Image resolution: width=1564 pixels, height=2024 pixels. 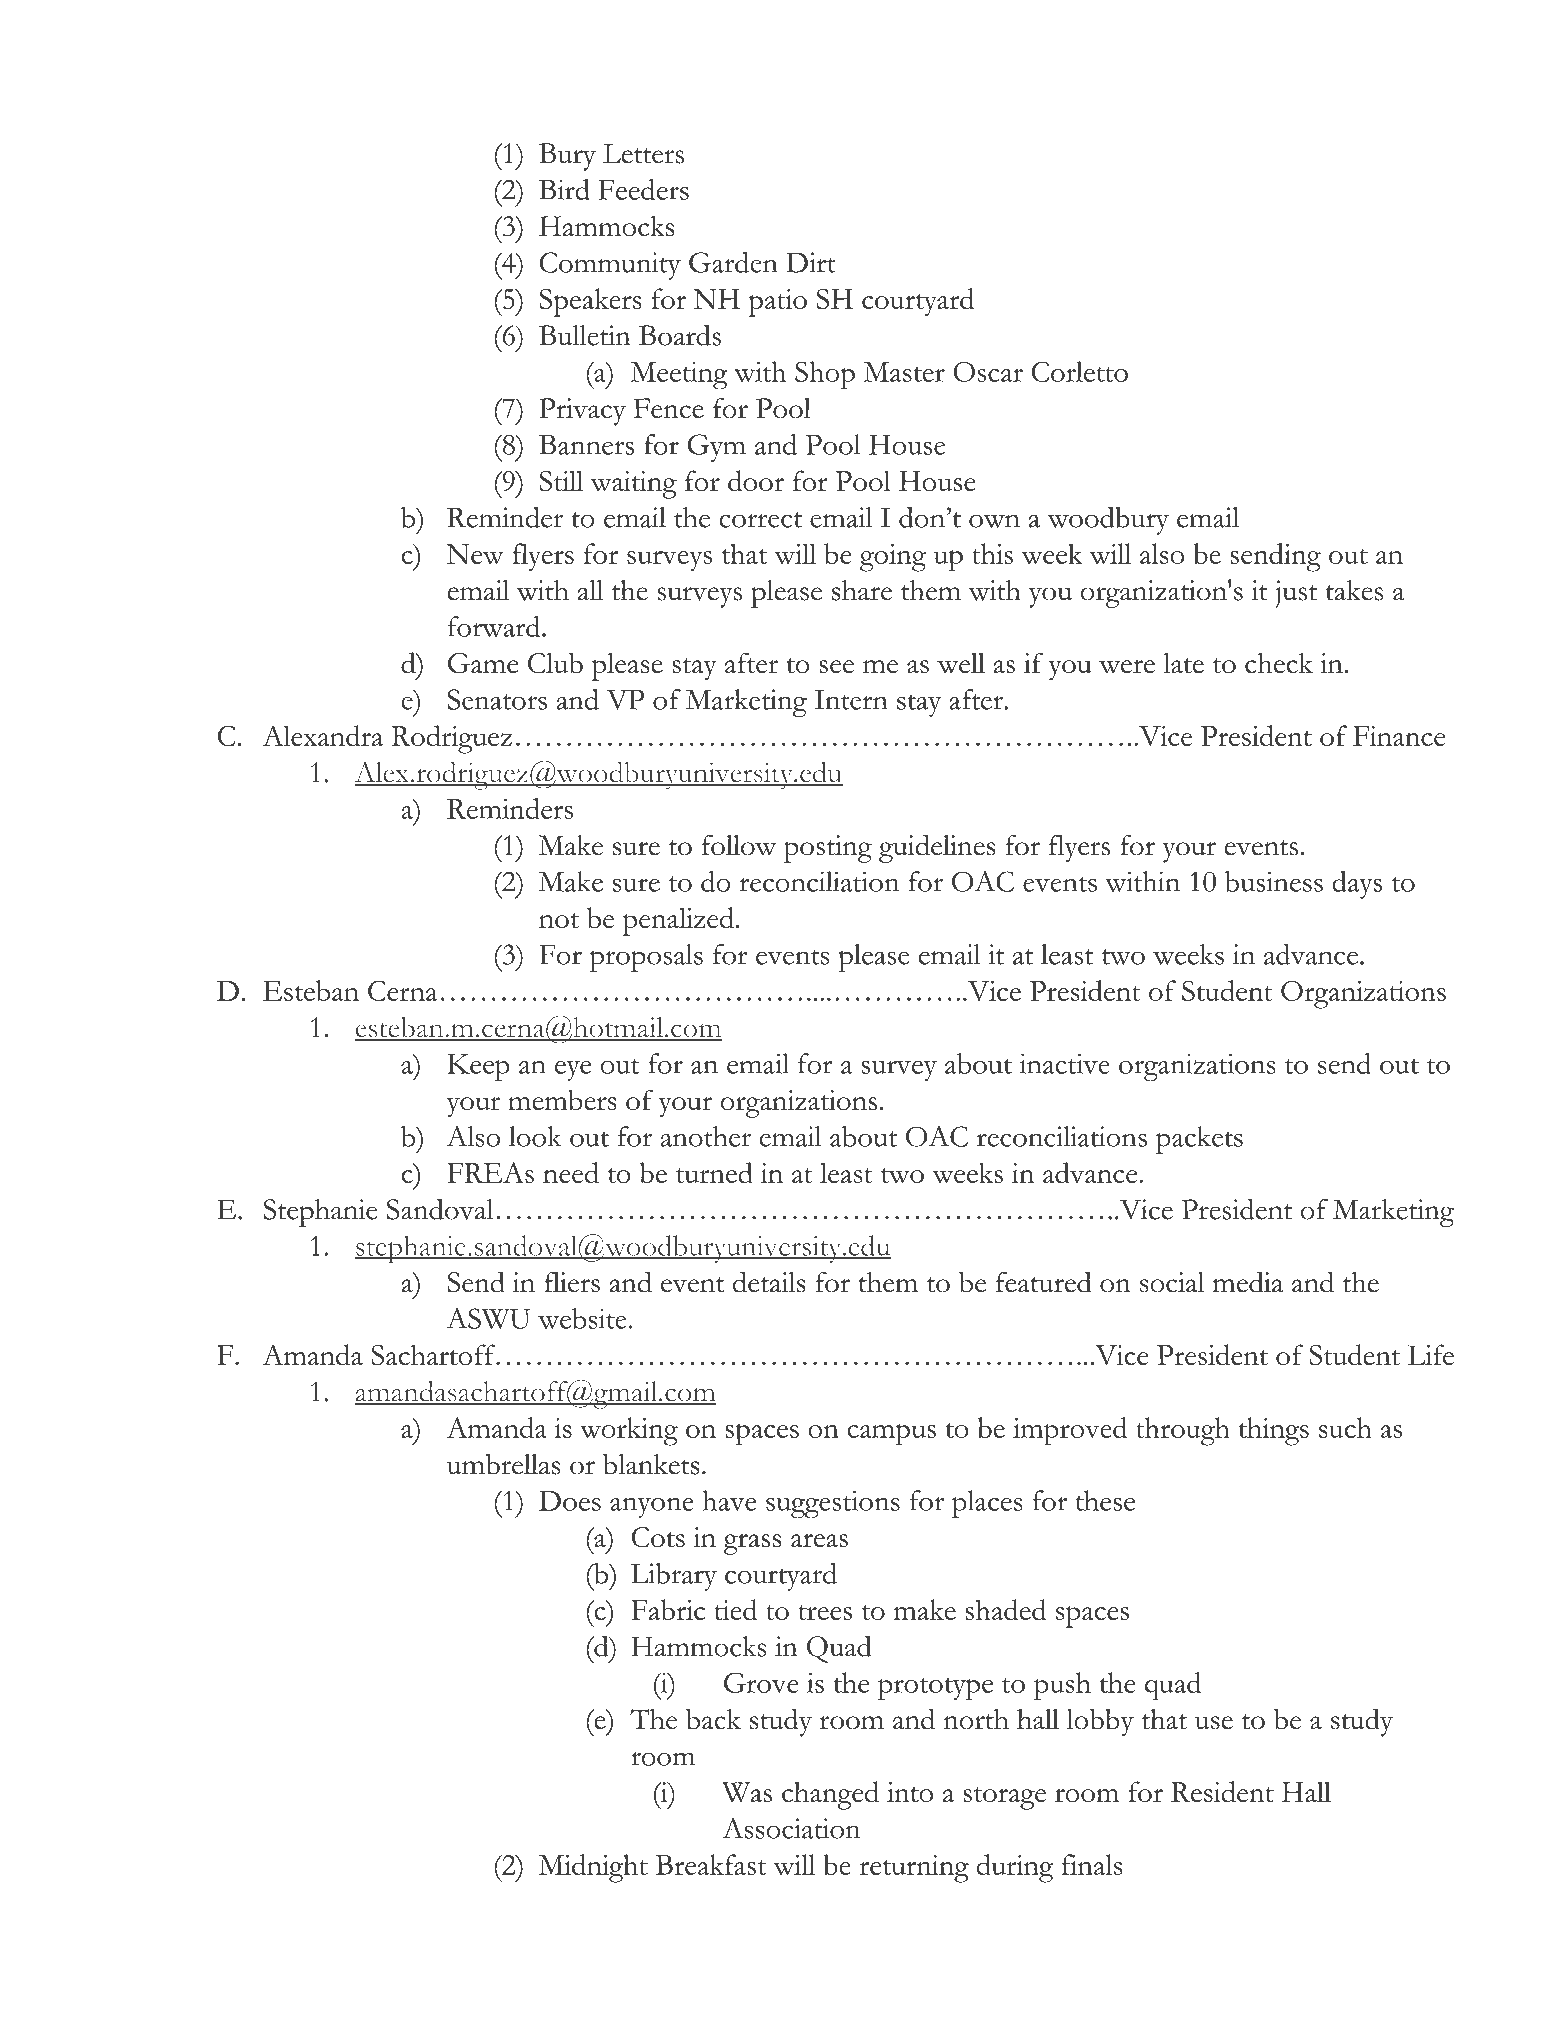 What do you see at coordinates (810, 262) in the image?
I see `Dirt` at bounding box center [810, 262].
